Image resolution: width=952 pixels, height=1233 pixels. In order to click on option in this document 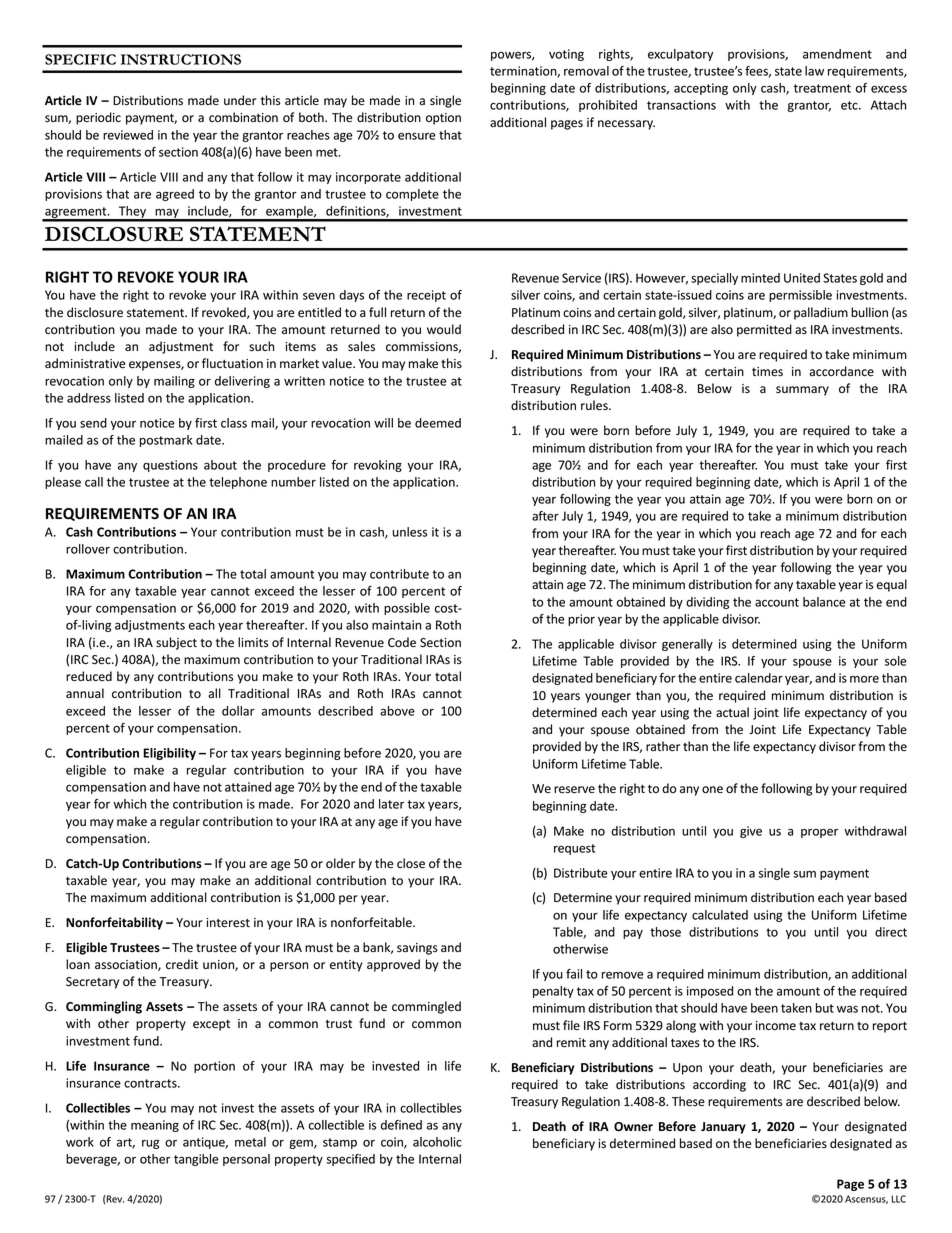, I will do `click(443, 119)`.
